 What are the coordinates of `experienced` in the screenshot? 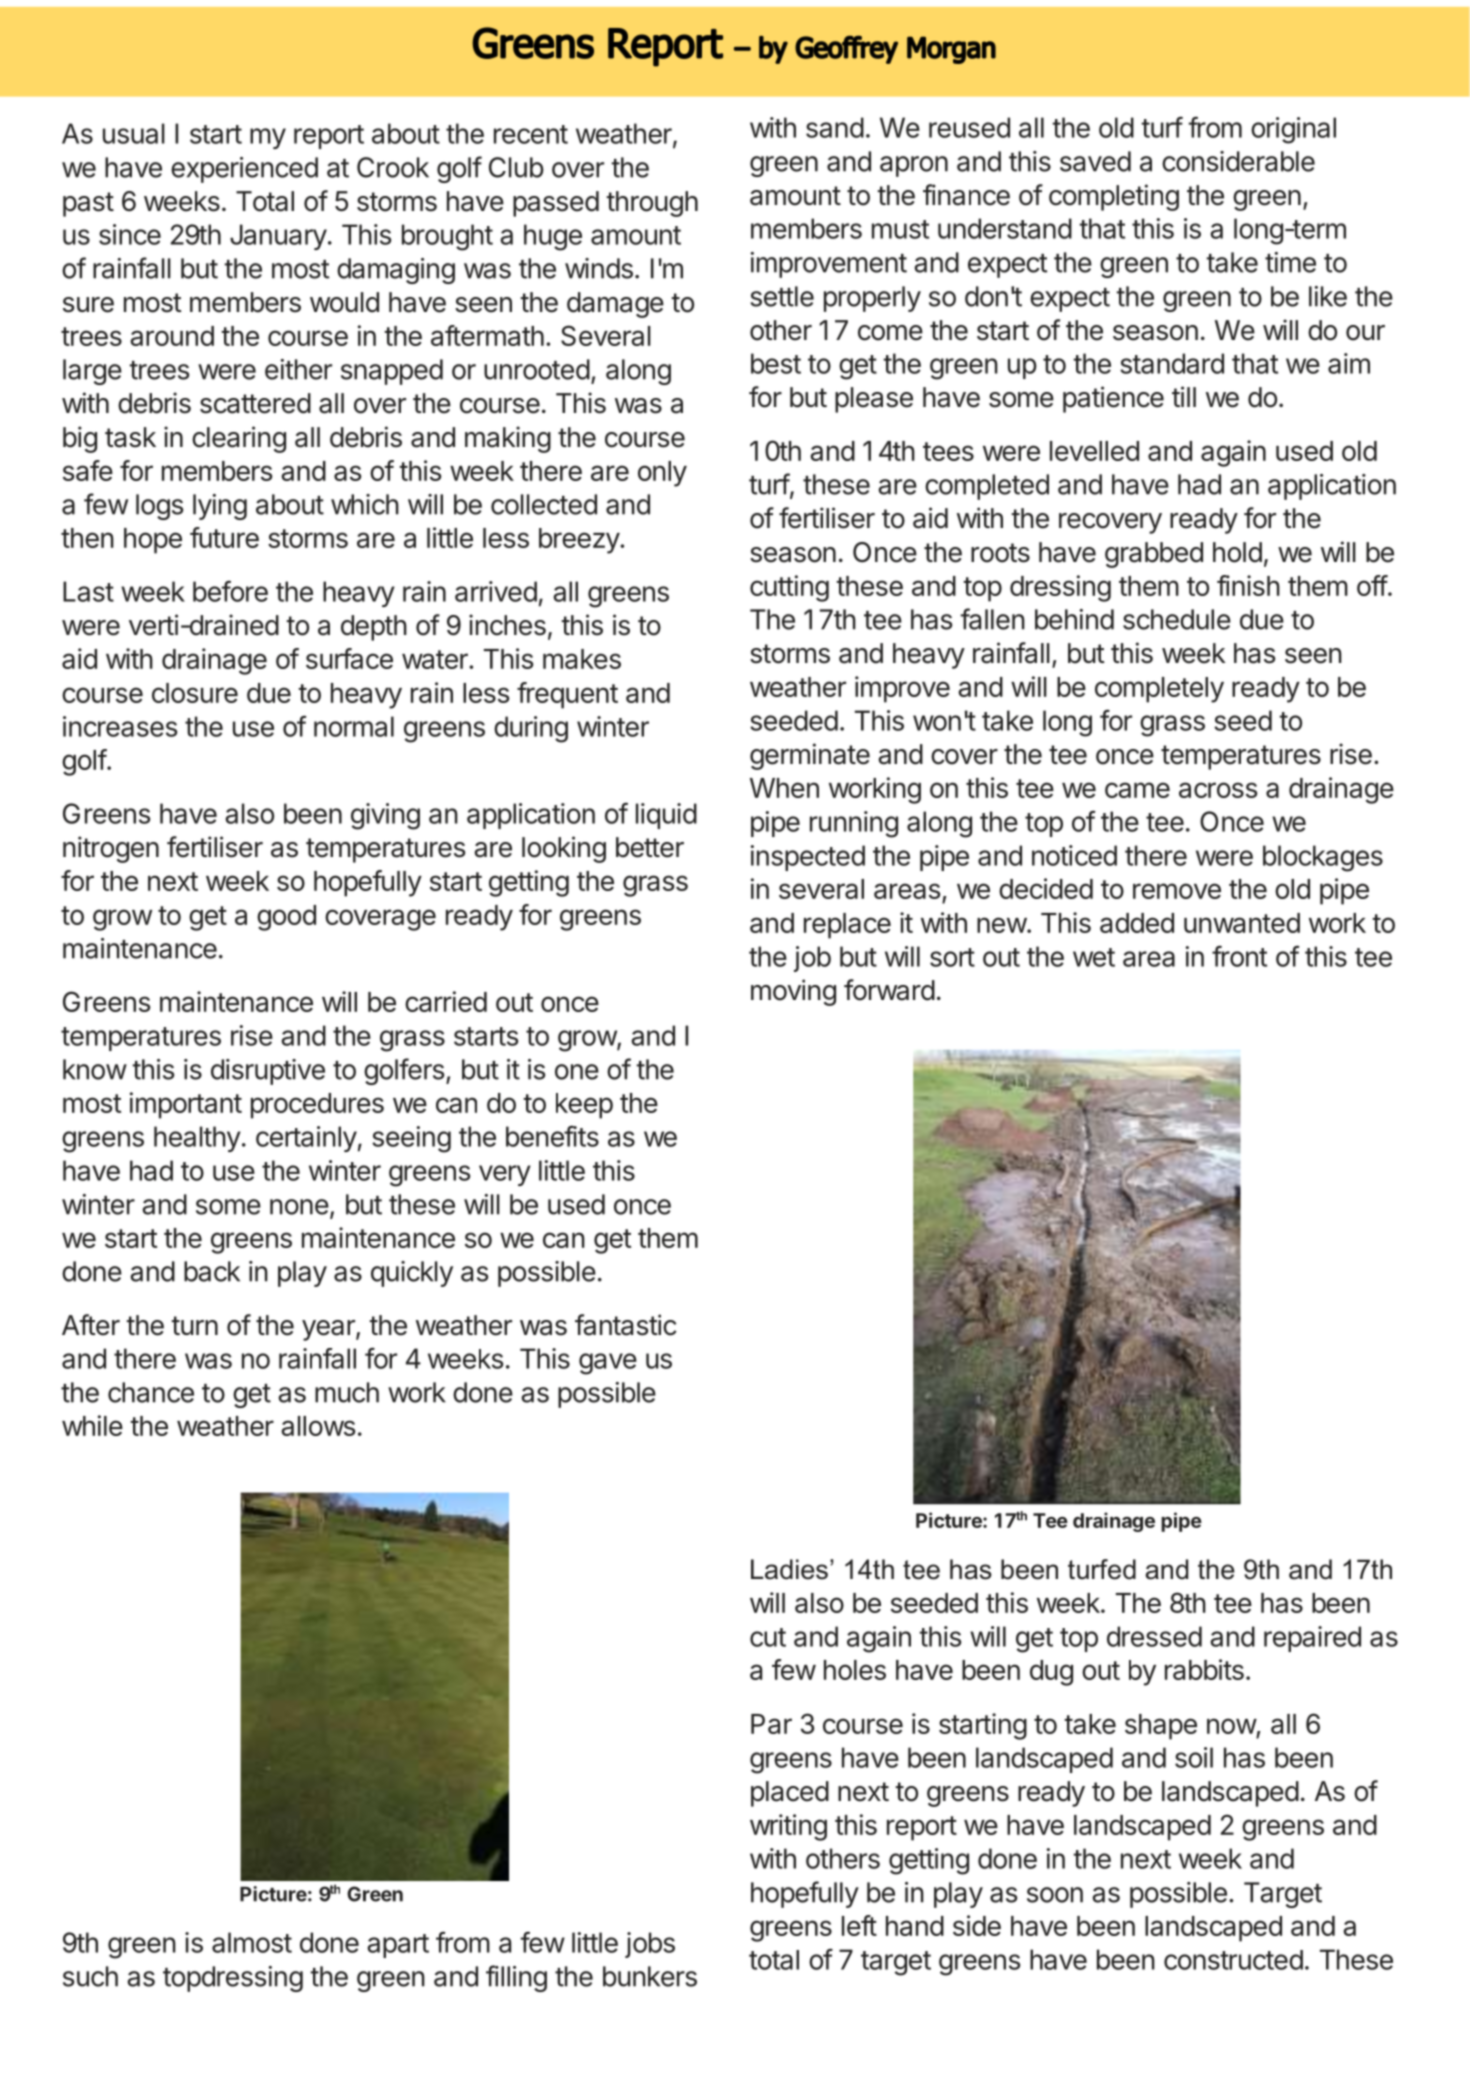 It's located at (244, 170).
